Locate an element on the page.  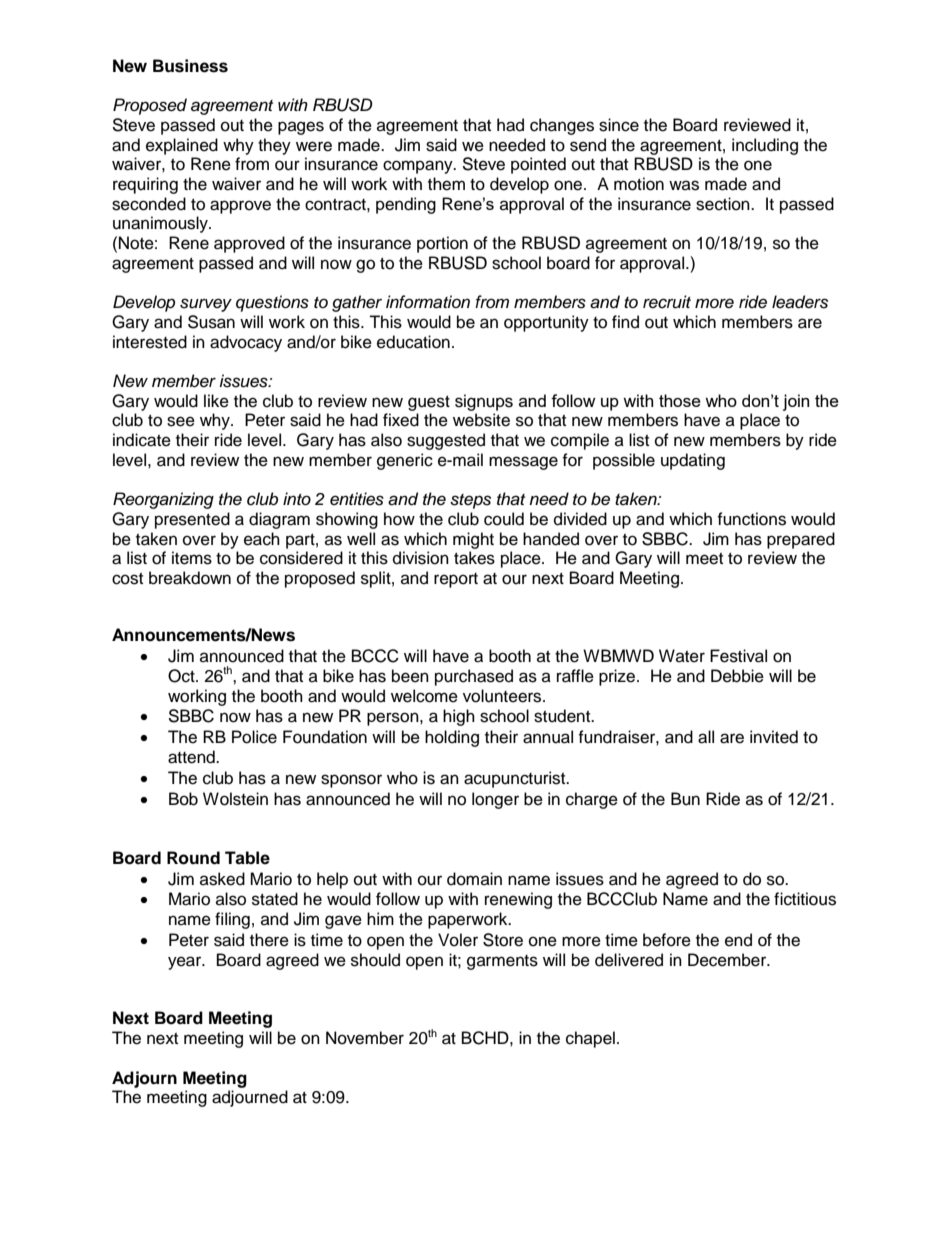
information is located at coordinates (428, 302).
